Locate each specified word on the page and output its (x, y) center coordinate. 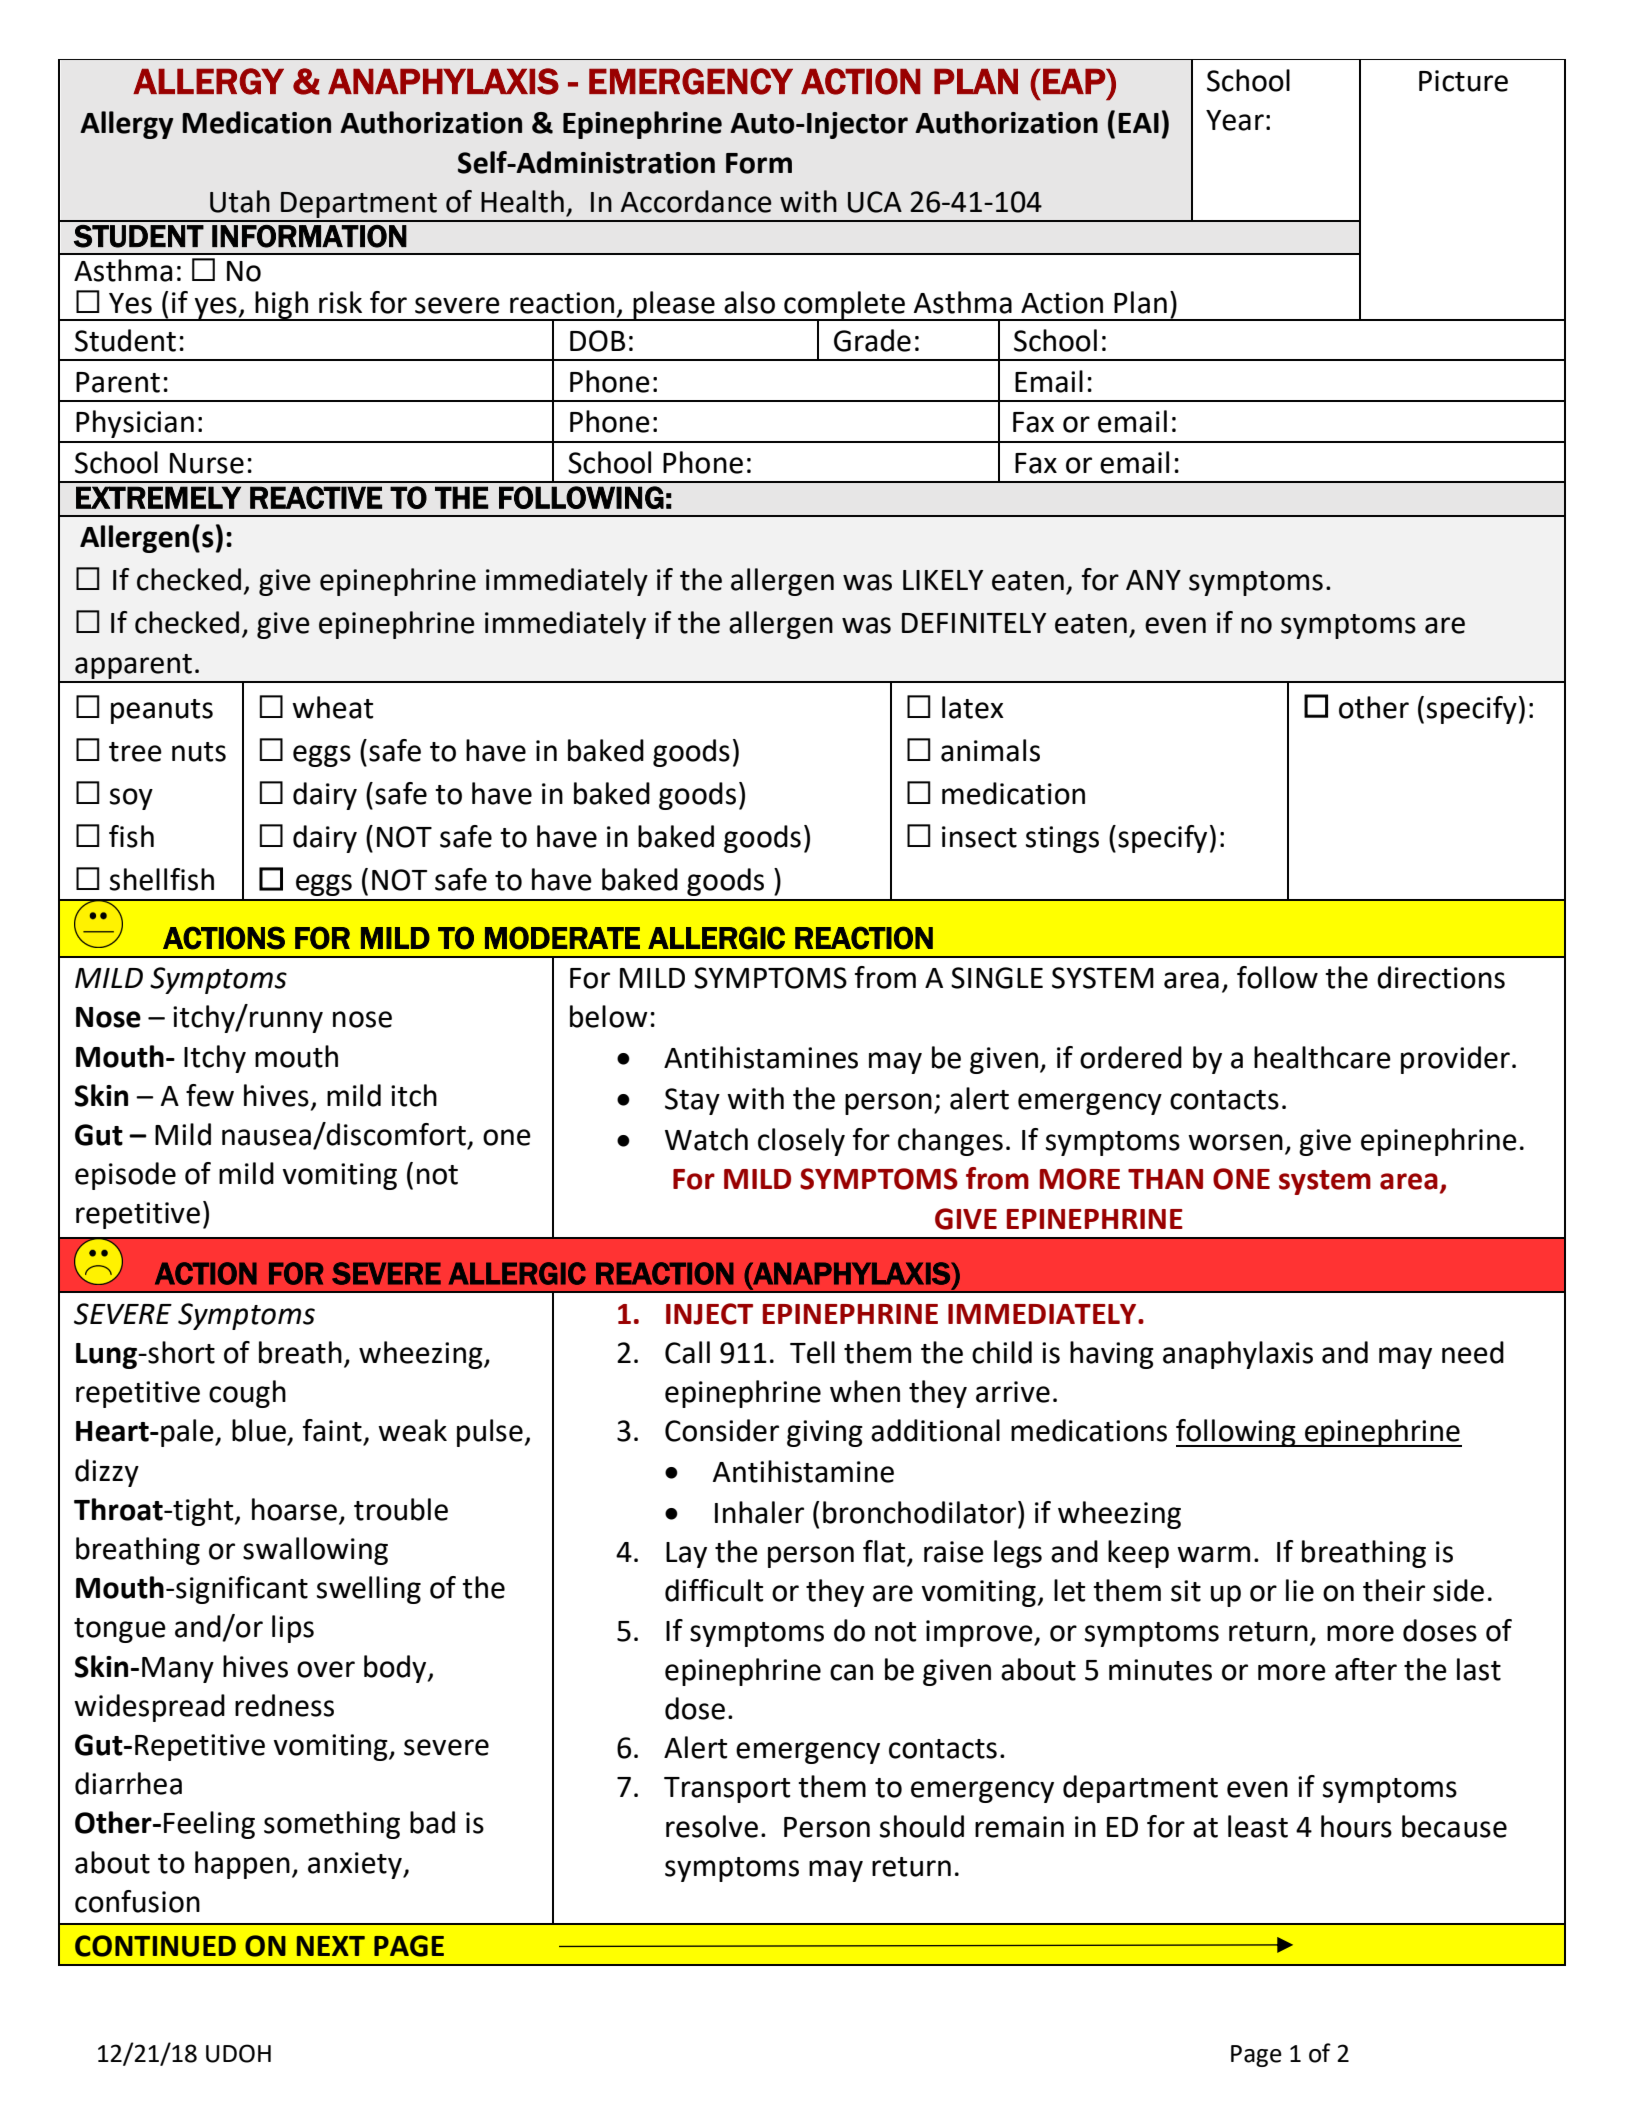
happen (242, 1865)
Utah (240, 201)
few (210, 1095)
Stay (692, 1101)
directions (1441, 977)
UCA (875, 202)
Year (1235, 120)
